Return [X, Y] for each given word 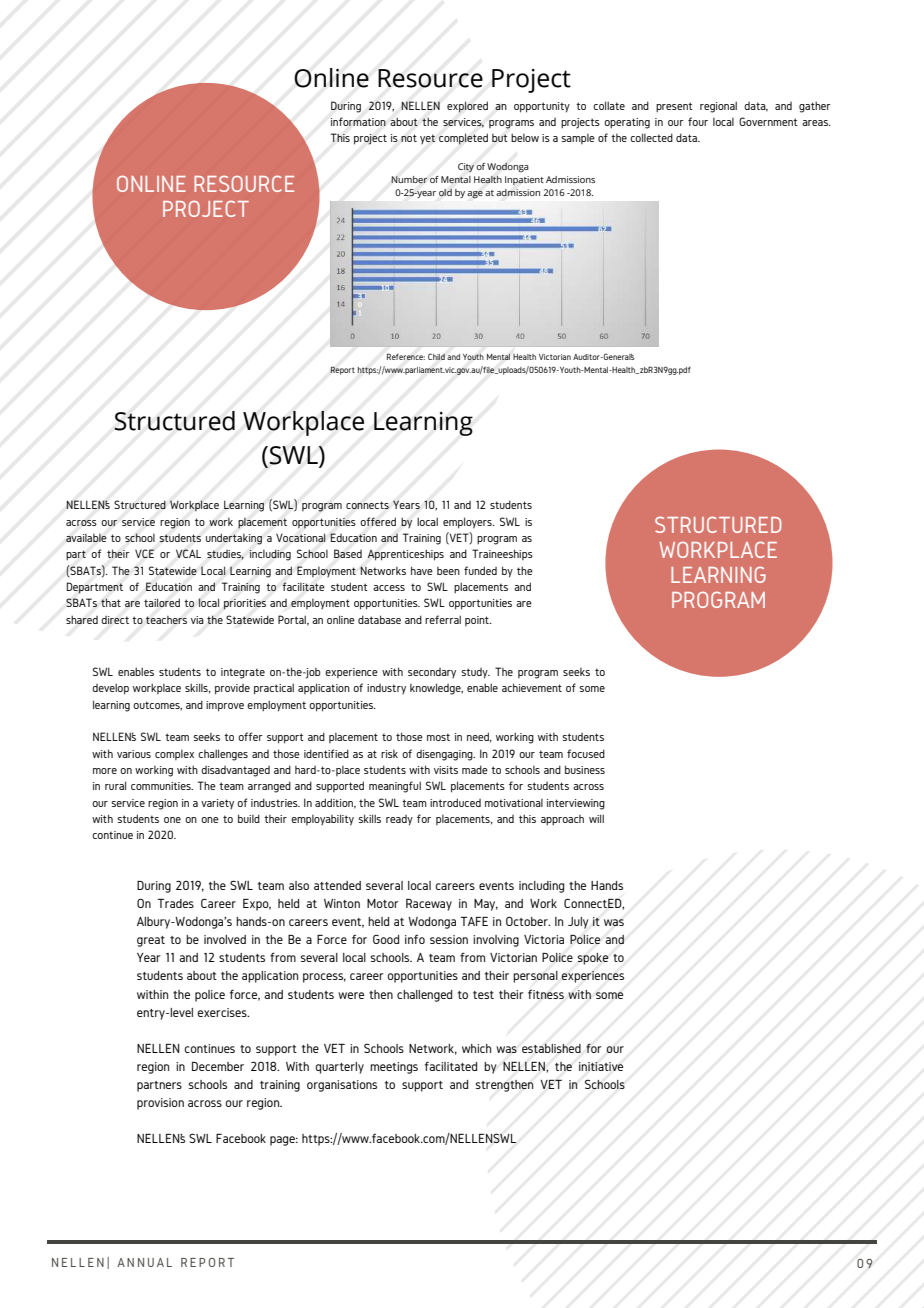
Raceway [429, 905]
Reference [406, 356]
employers [468, 523]
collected [651, 137]
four [698, 121]
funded [480, 570]
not [409, 138]
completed [463, 139]
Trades [176, 903]
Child [436, 356]
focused [586, 753]
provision [160, 1104]
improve [225, 706]
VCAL [188, 553]
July [578, 923]
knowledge [436, 689]
